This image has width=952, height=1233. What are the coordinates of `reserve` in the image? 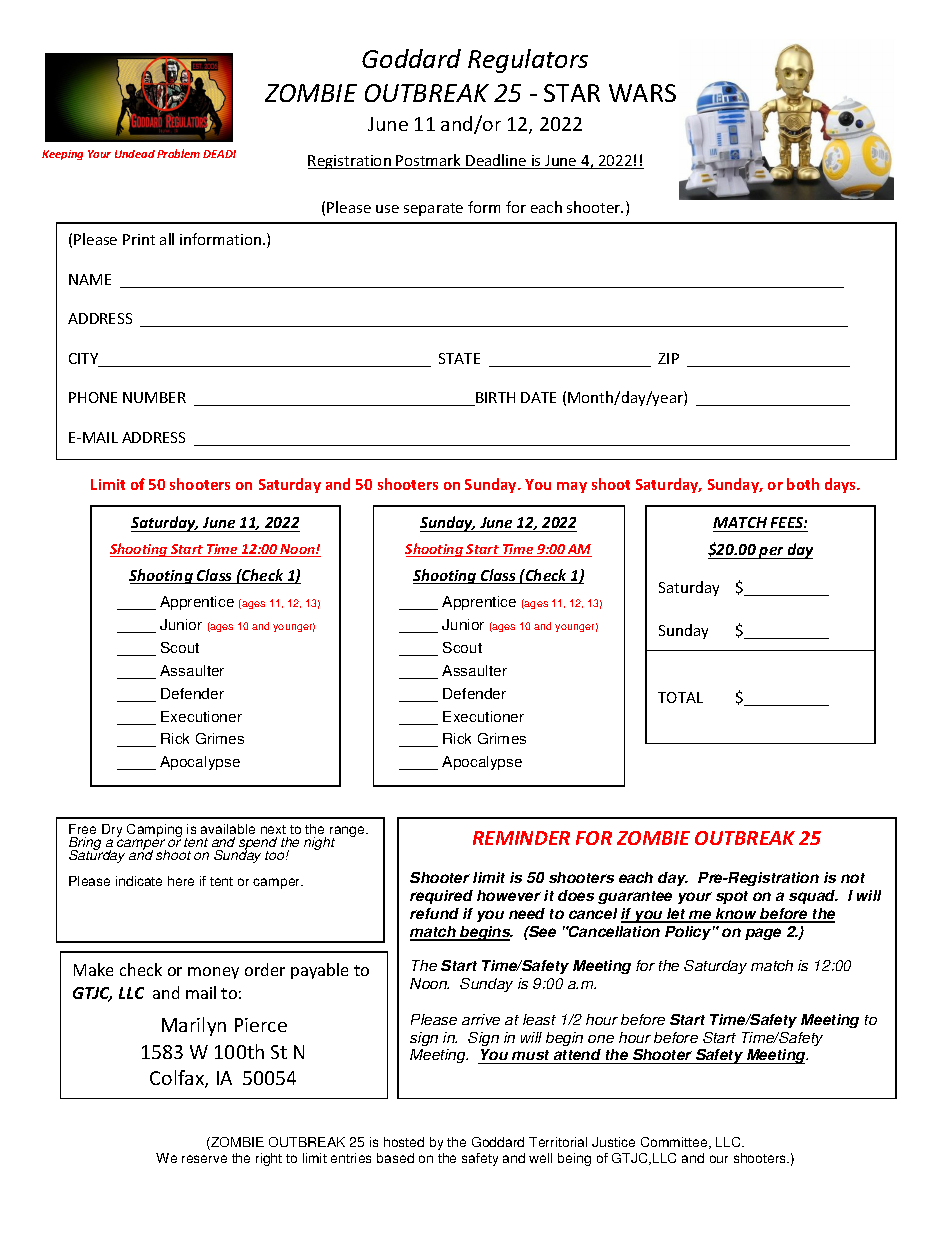 It's located at (204, 1159).
